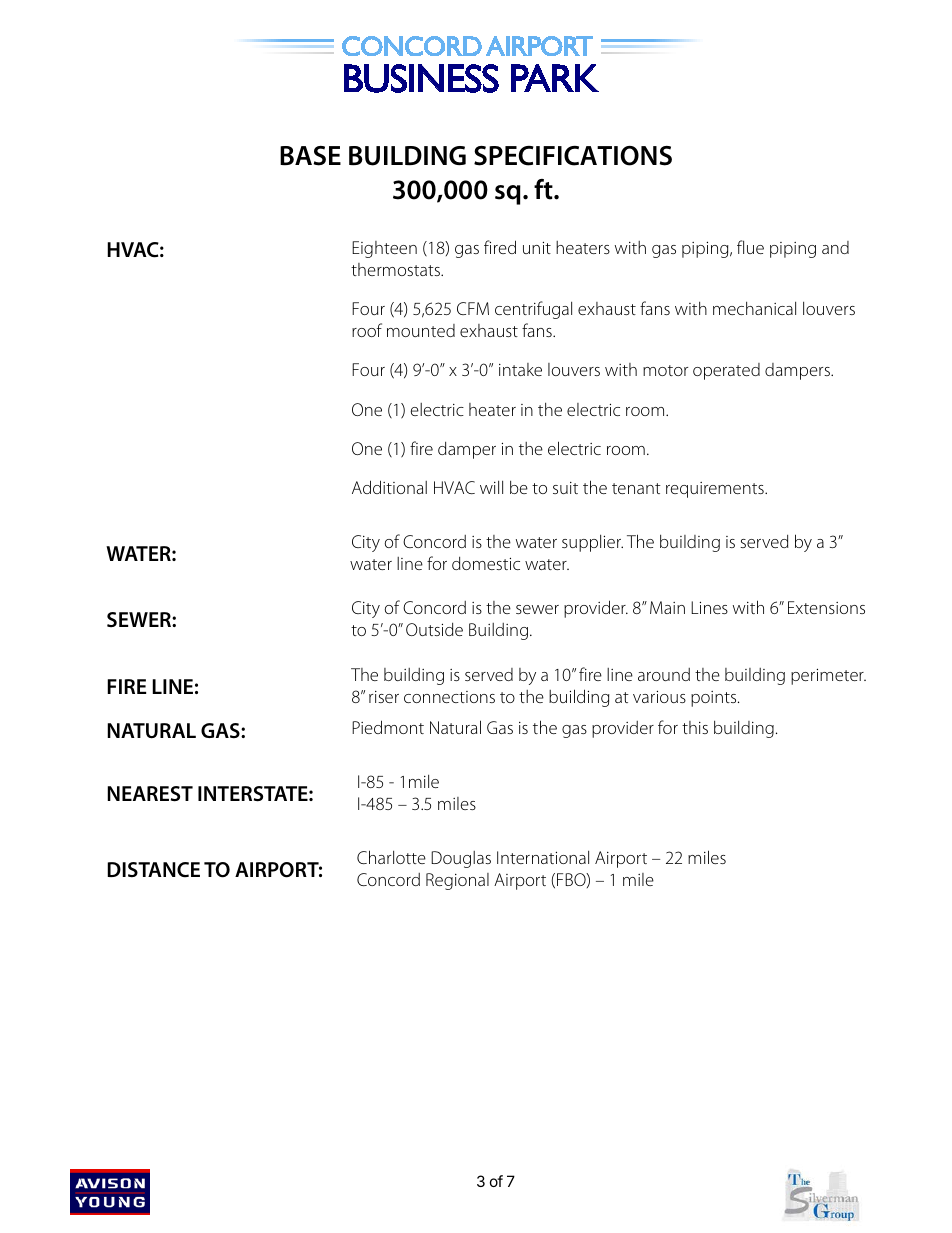 The height and width of the image is (1233, 952). What do you see at coordinates (310, 156) in the image?
I see `BASE` at bounding box center [310, 156].
